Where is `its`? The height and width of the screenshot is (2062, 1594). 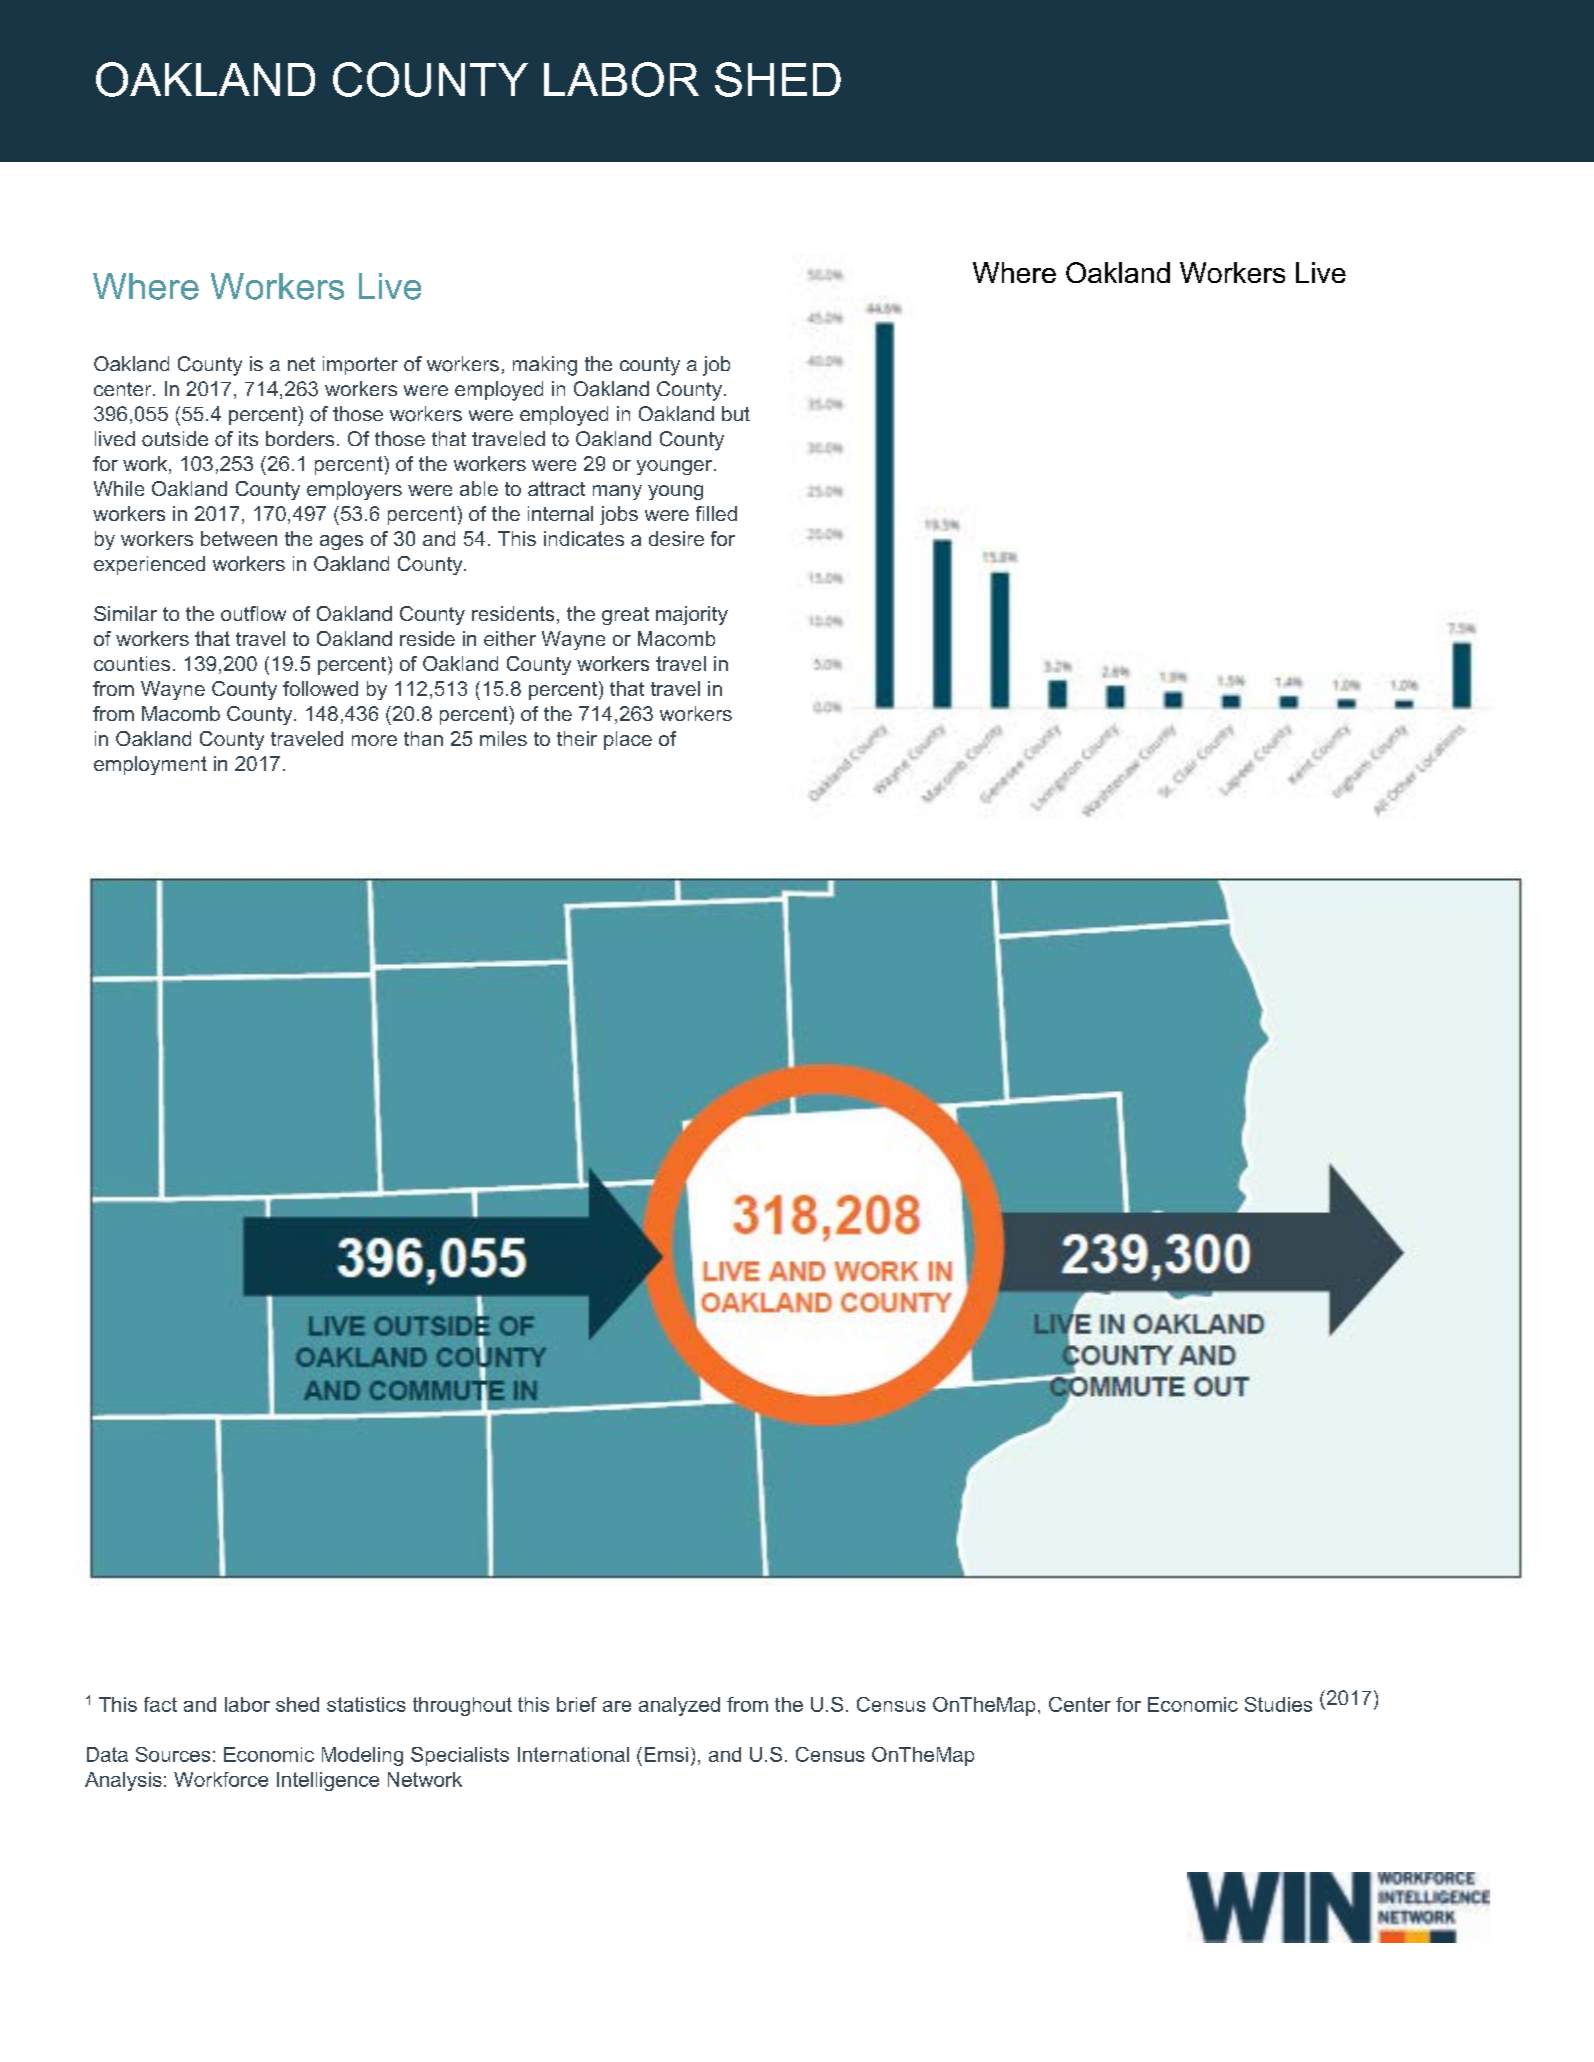 its is located at coordinates (248, 438).
